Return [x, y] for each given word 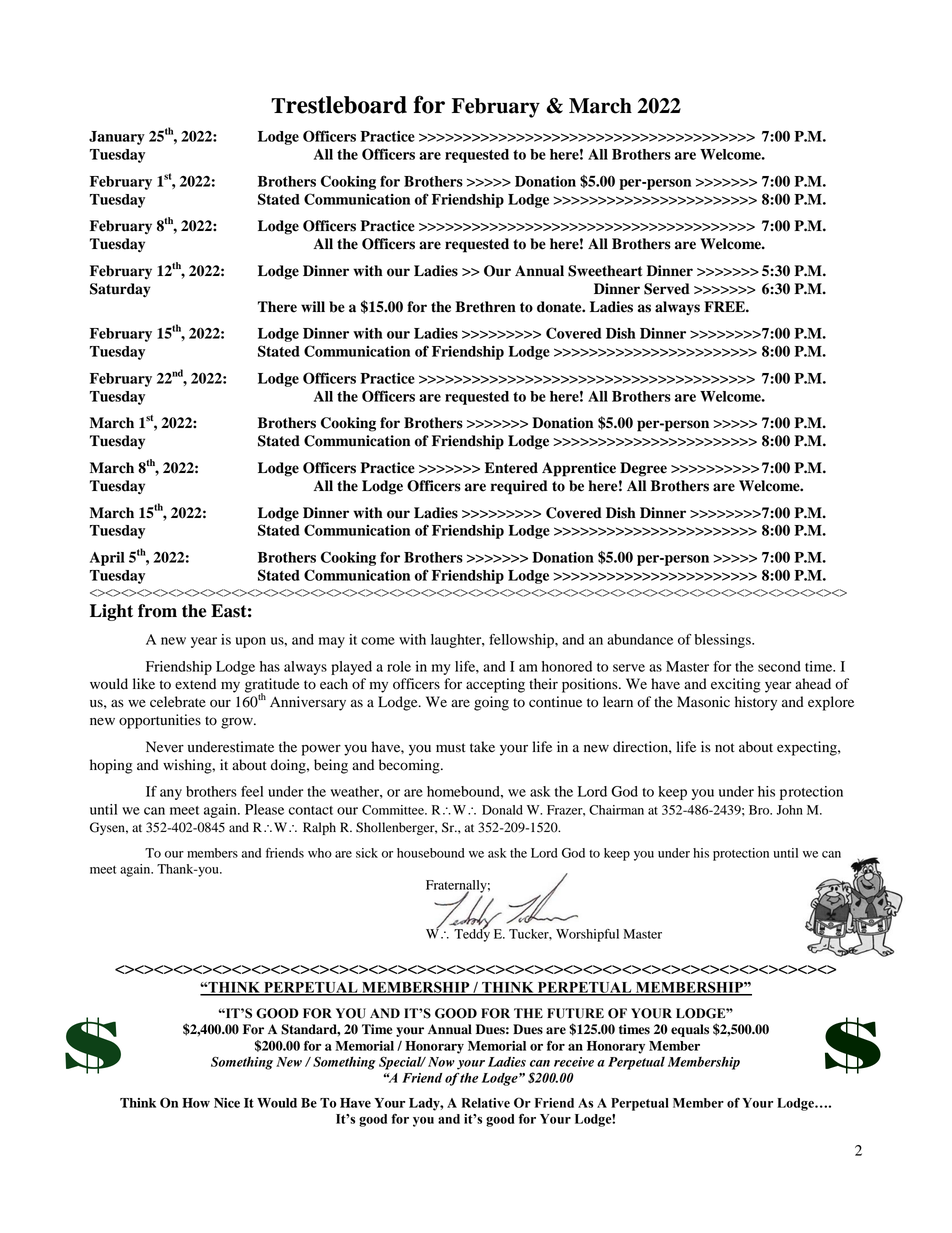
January [117, 138]
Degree [643, 469]
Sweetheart [605, 271]
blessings [724, 641]
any [171, 794]
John [790, 810]
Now [441, 1062]
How [196, 1103]
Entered [511, 468]
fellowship [522, 641]
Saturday [120, 290]
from [157, 611]
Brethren [485, 307]
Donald [502, 810]
